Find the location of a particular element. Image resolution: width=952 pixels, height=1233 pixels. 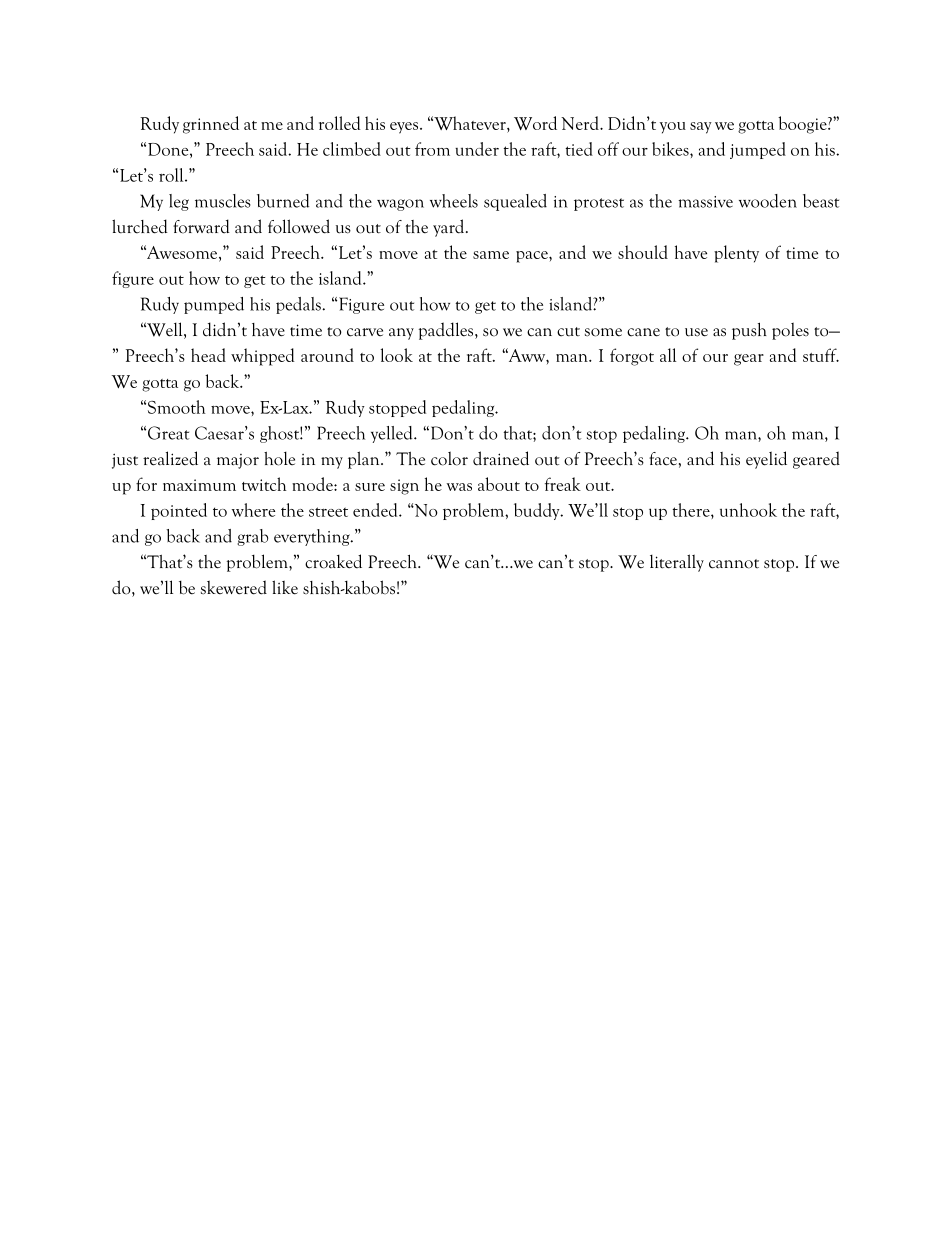

say is located at coordinates (701, 128).
